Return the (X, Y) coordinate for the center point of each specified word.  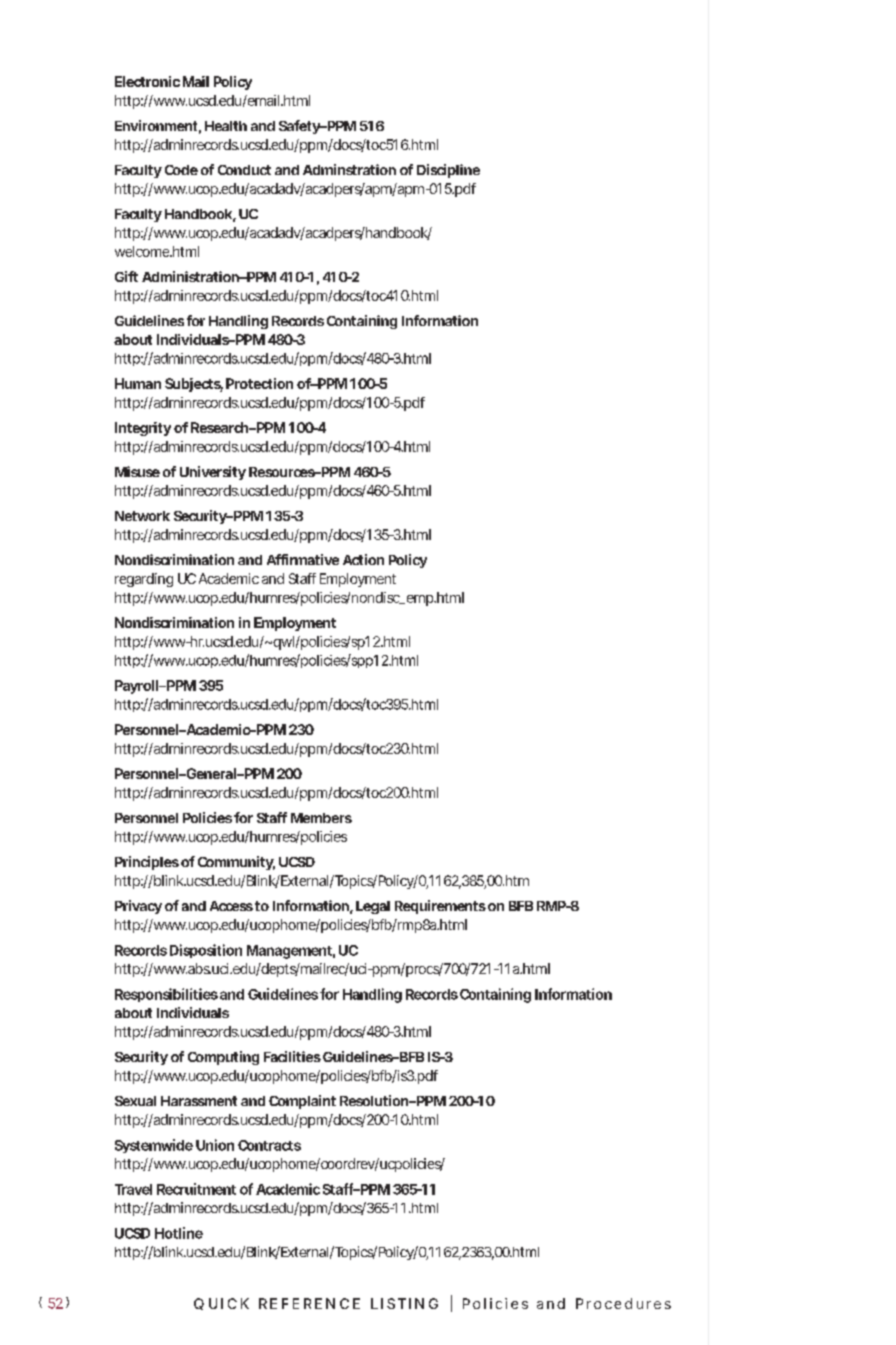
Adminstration (349, 169)
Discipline (448, 171)
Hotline (179, 1233)
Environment (156, 125)
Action (363, 559)
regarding (144, 580)
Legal (373, 907)
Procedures (623, 1303)
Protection (259, 383)
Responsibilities (166, 995)
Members (321, 818)
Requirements (440, 907)
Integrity (143, 429)
